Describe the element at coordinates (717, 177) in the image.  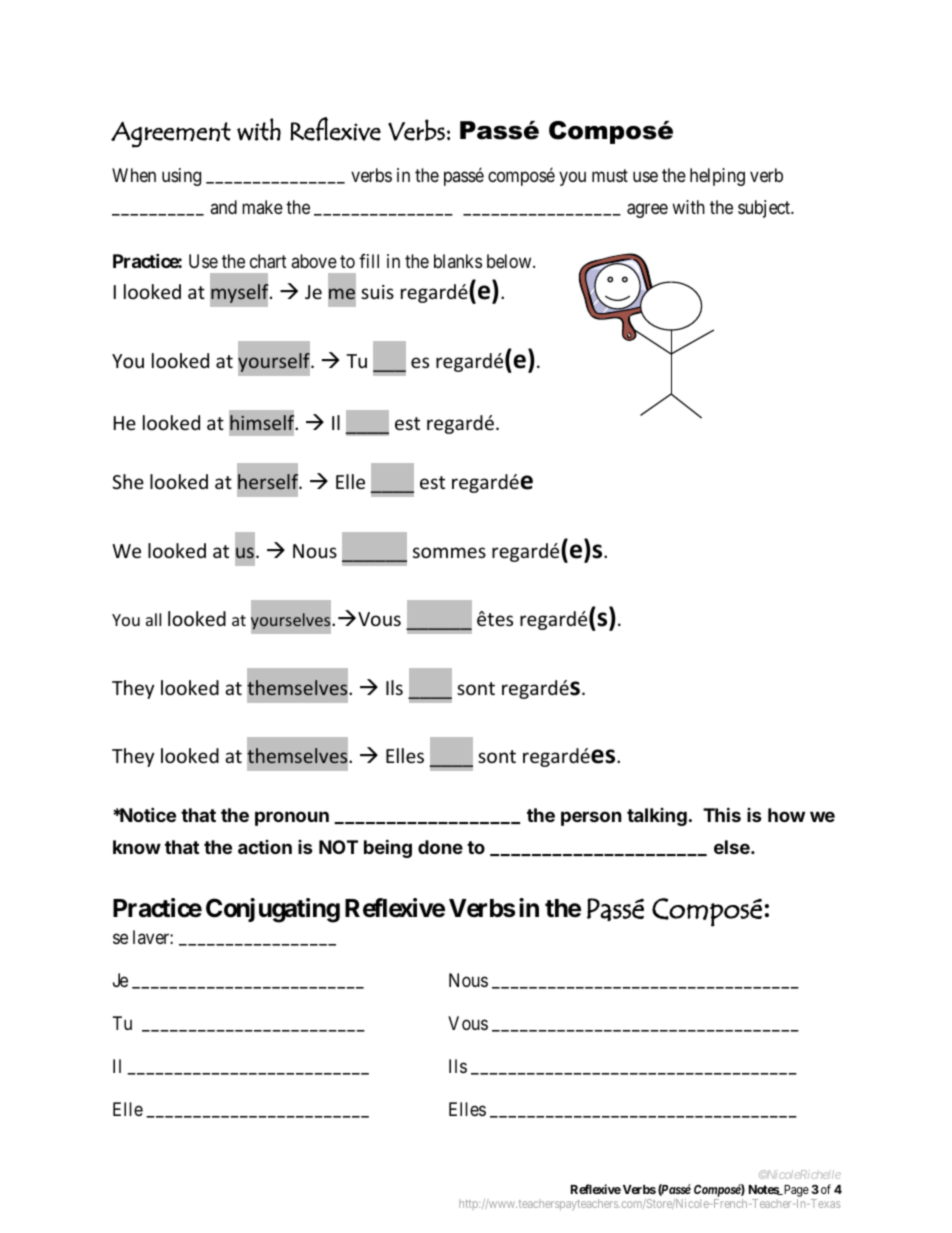
I see `helping` at that location.
